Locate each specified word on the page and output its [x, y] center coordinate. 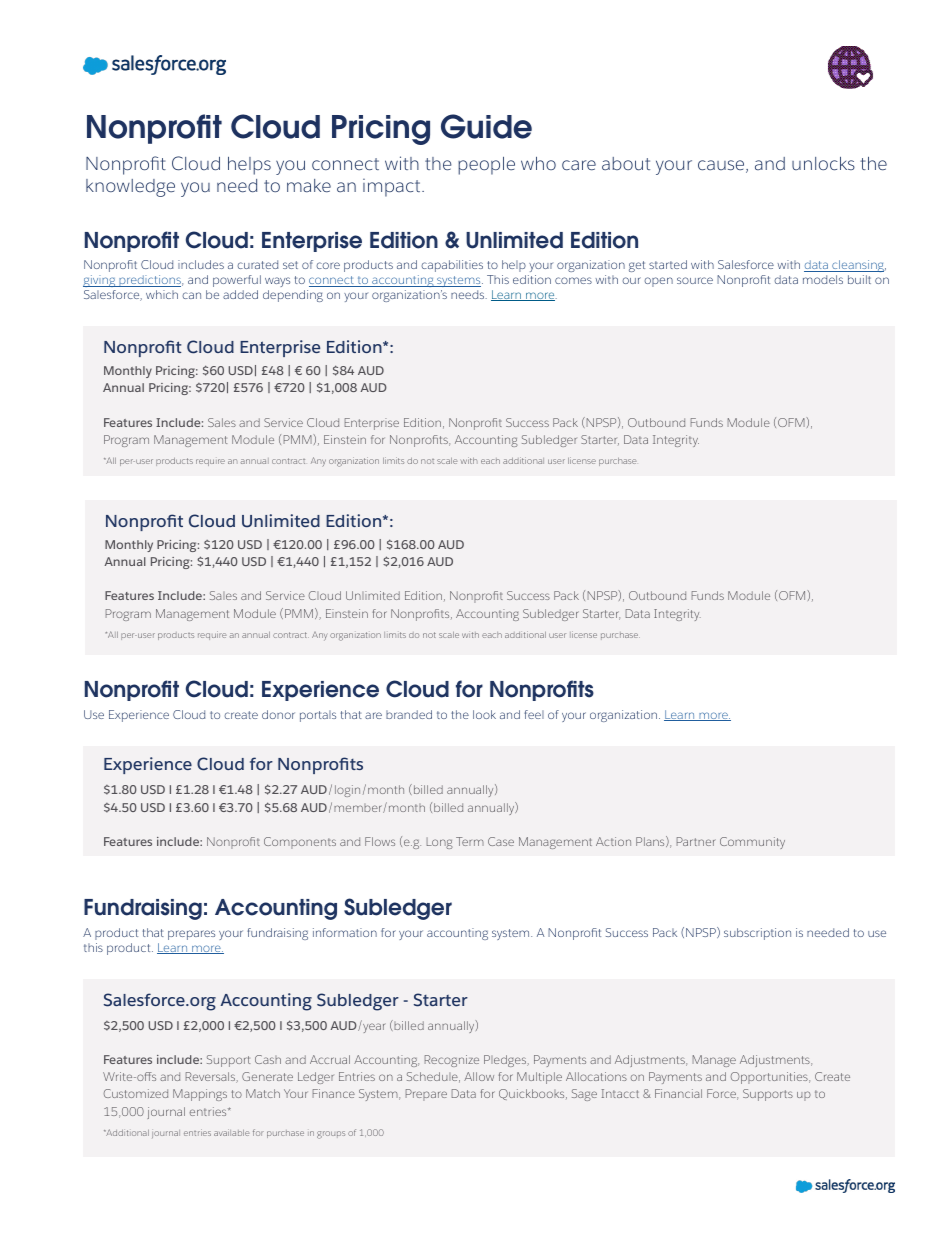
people [486, 166]
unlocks [823, 163]
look [484, 714]
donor [278, 714]
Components [300, 843]
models [823, 279]
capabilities [452, 266]
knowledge [130, 188]
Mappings [200, 1095]
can [191, 295]
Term [470, 841]
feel [534, 714]
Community [752, 843]
